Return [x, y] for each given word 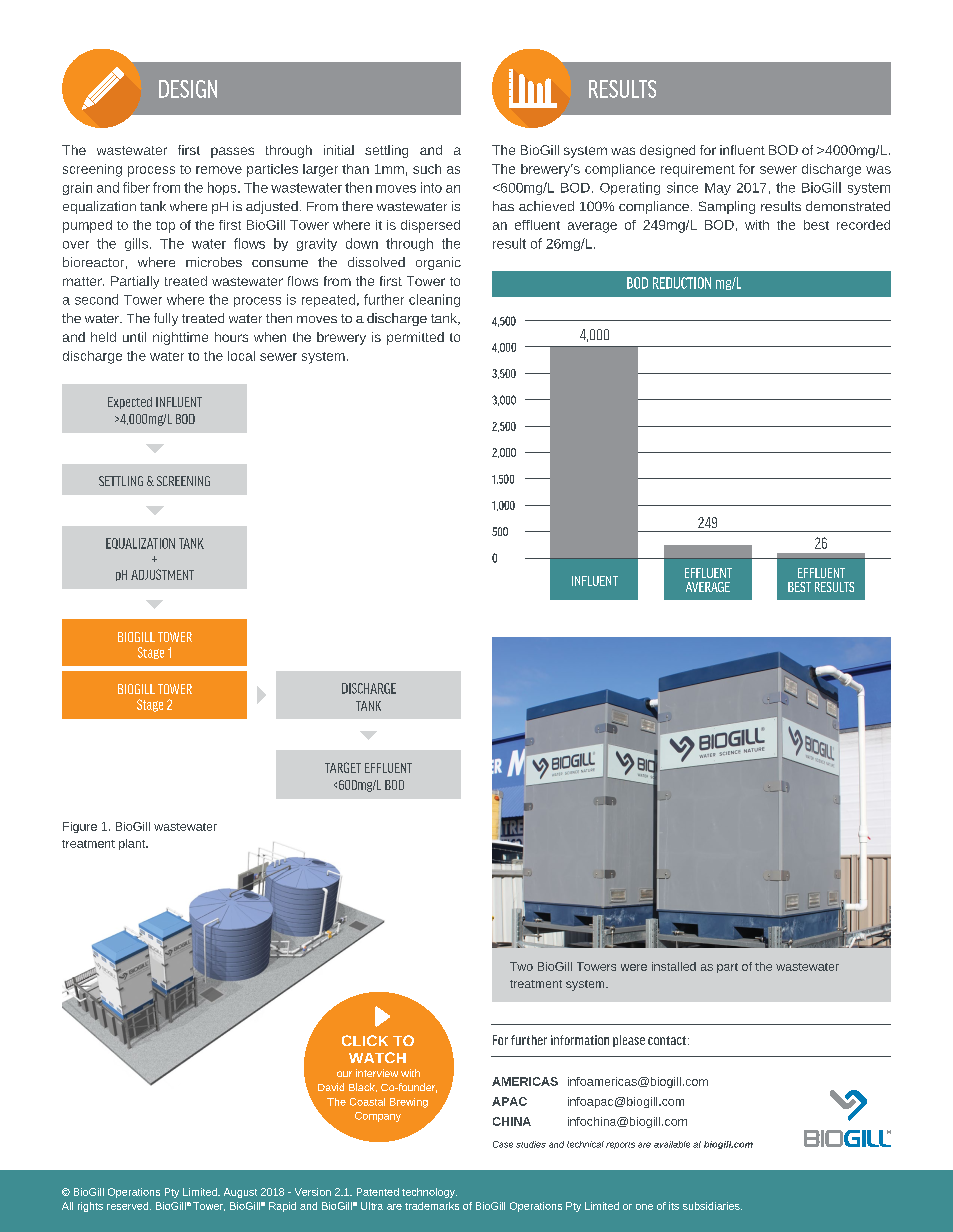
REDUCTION [682, 283]
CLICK [365, 1040]
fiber [136, 187]
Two [521, 966]
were [634, 967]
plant [133, 844]
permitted [415, 338]
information [580, 1040]
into [431, 187]
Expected [130, 403]
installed [674, 966]
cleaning [434, 300]
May [718, 189]
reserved [129, 1206]
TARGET [343, 767]
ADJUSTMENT [162, 574]
